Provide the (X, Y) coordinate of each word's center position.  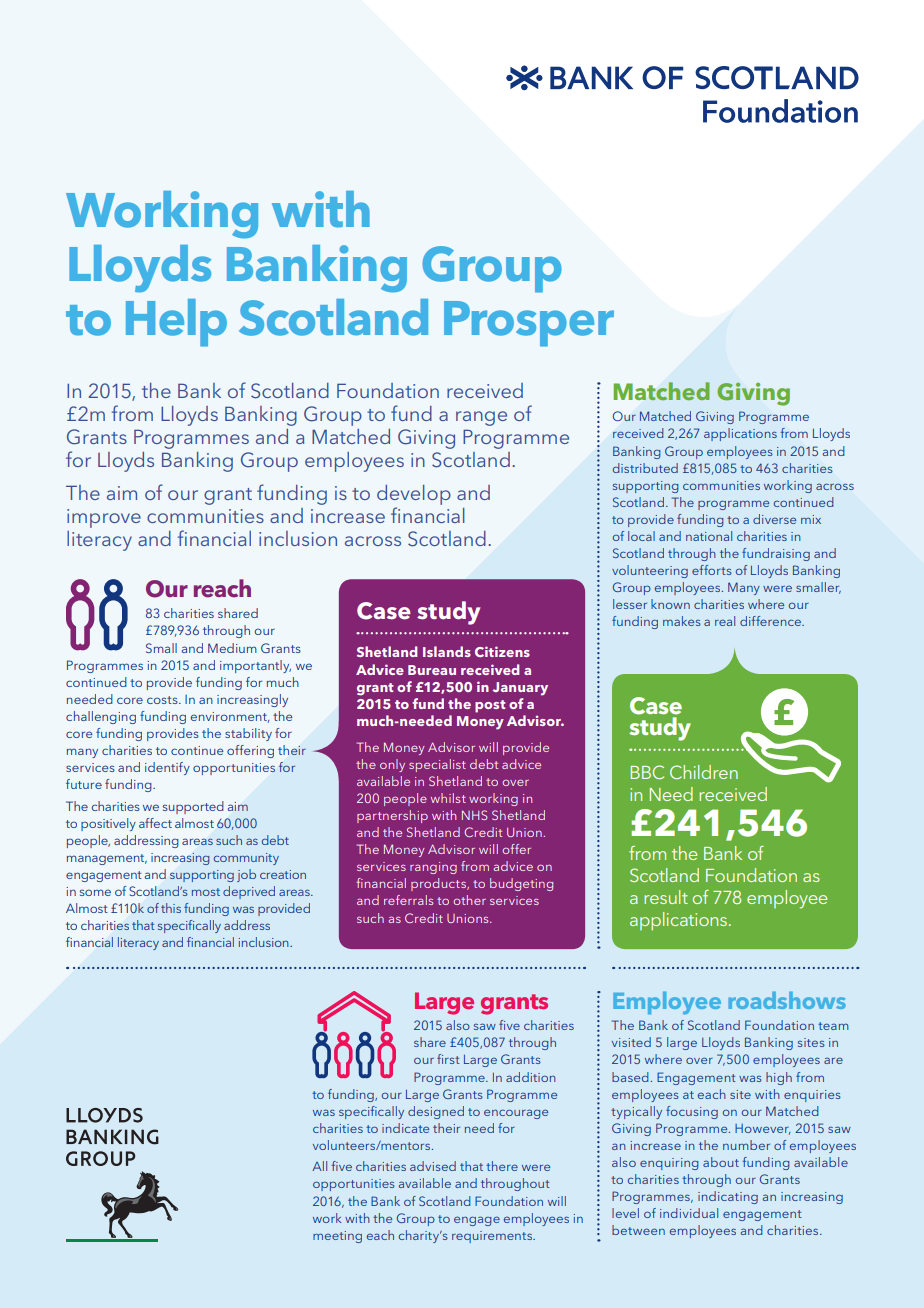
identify (167, 768)
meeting (337, 1237)
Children (704, 772)
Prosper (529, 324)
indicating (728, 1197)
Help (176, 323)
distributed (645, 468)
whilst (448, 798)
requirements (493, 1237)
